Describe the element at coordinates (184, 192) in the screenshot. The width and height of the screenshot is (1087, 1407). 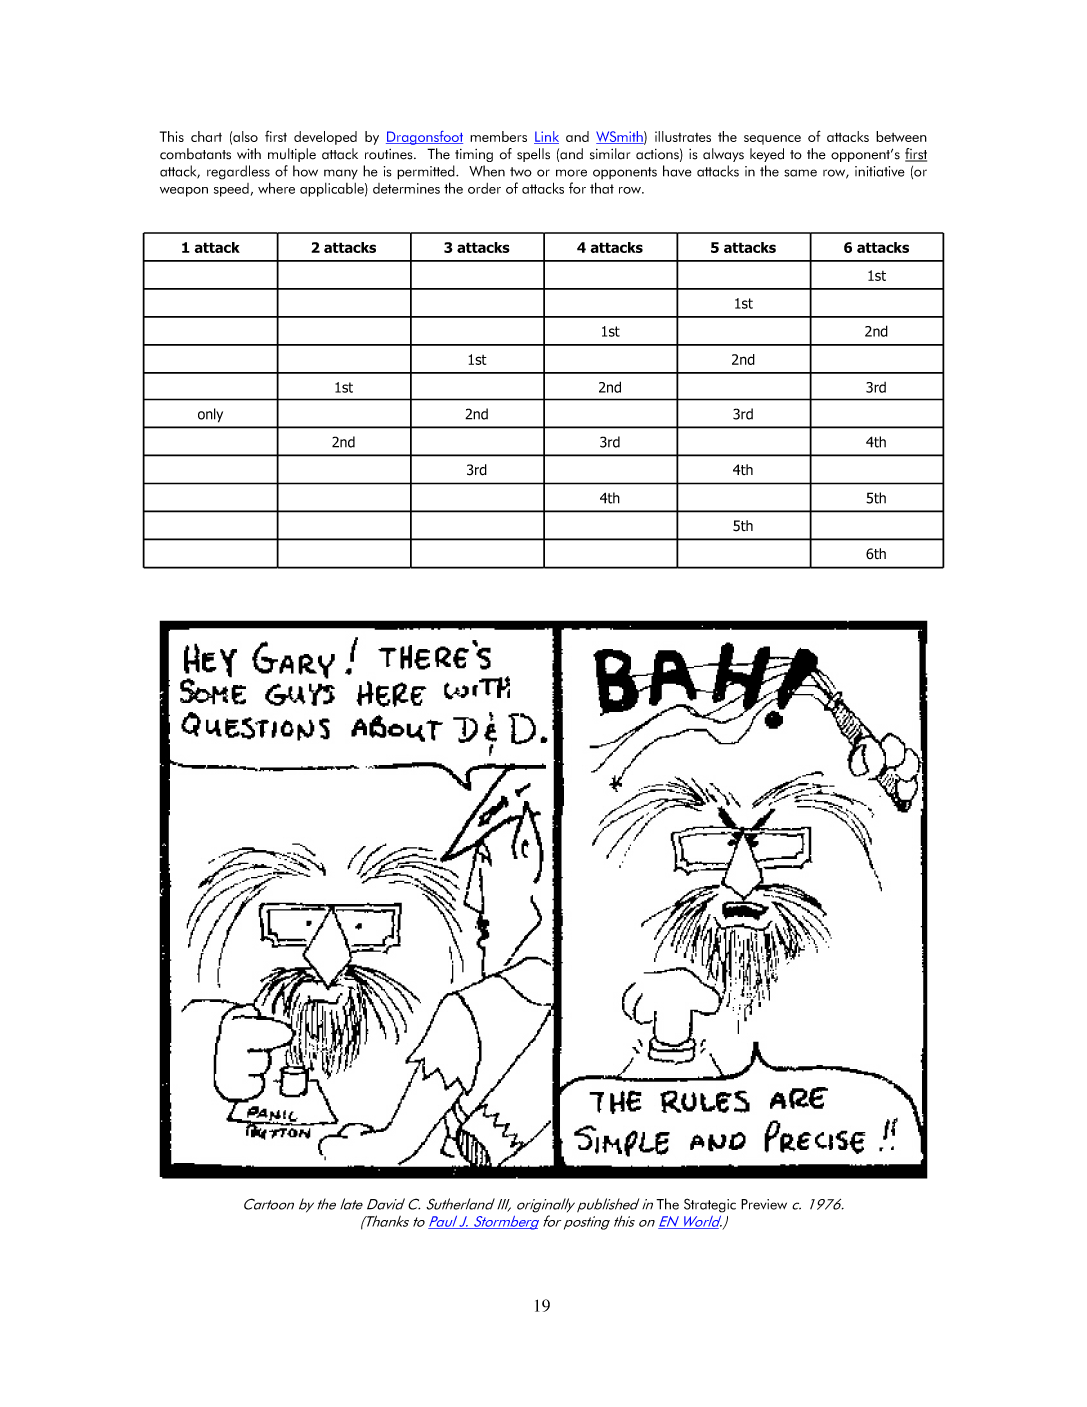
I see `weapon` at that location.
